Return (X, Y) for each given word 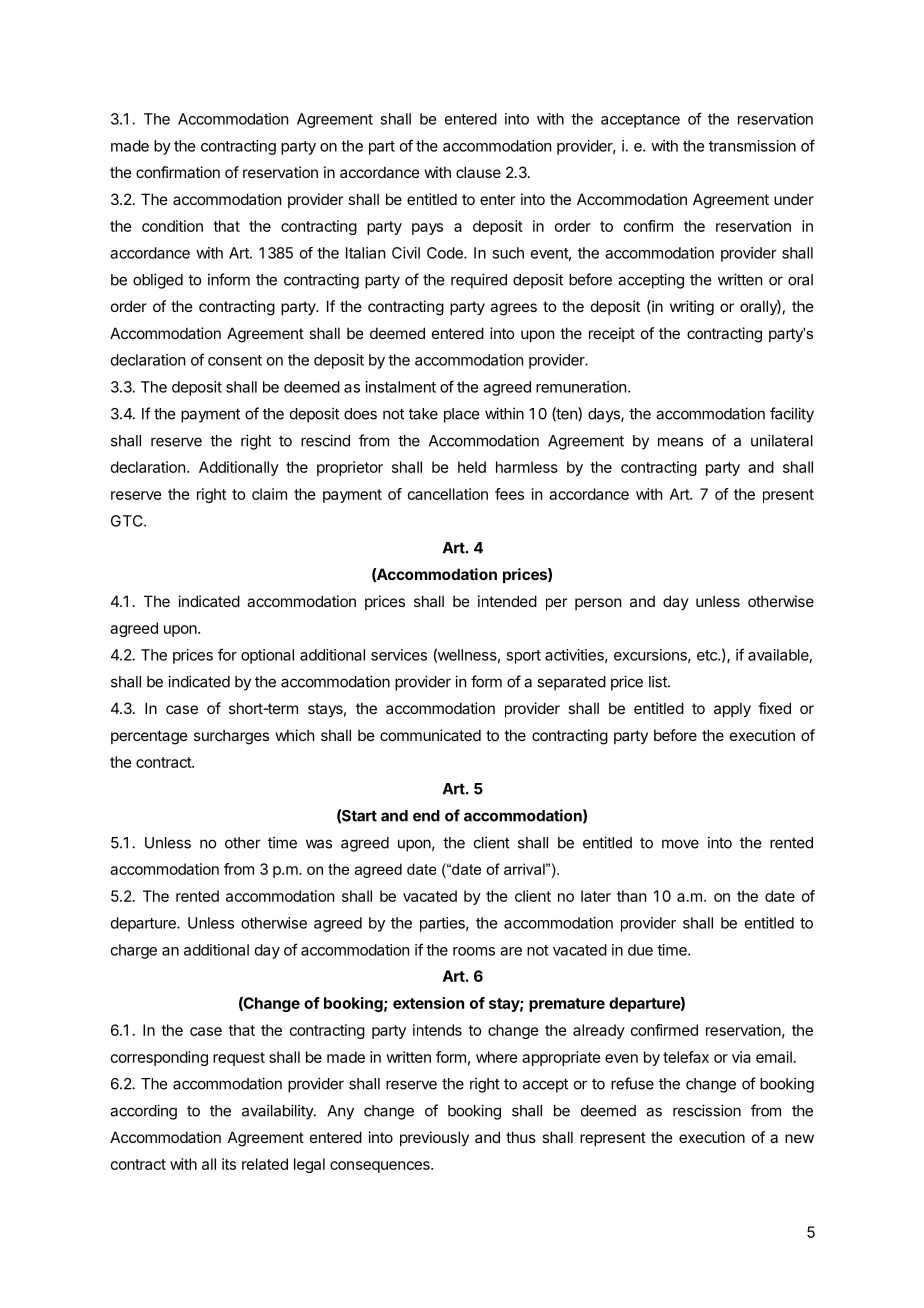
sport (523, 657)
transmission (752, 146)
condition (172, 226)
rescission (707, 1110)
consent (235, 360)
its (229, 1164)
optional (267, 656)
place (461, 415)
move (680, 844)
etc (708, 655)
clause (478, 172)
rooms (474, 951)
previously (434, 1138)
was (319, 844)
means (680, 442)
